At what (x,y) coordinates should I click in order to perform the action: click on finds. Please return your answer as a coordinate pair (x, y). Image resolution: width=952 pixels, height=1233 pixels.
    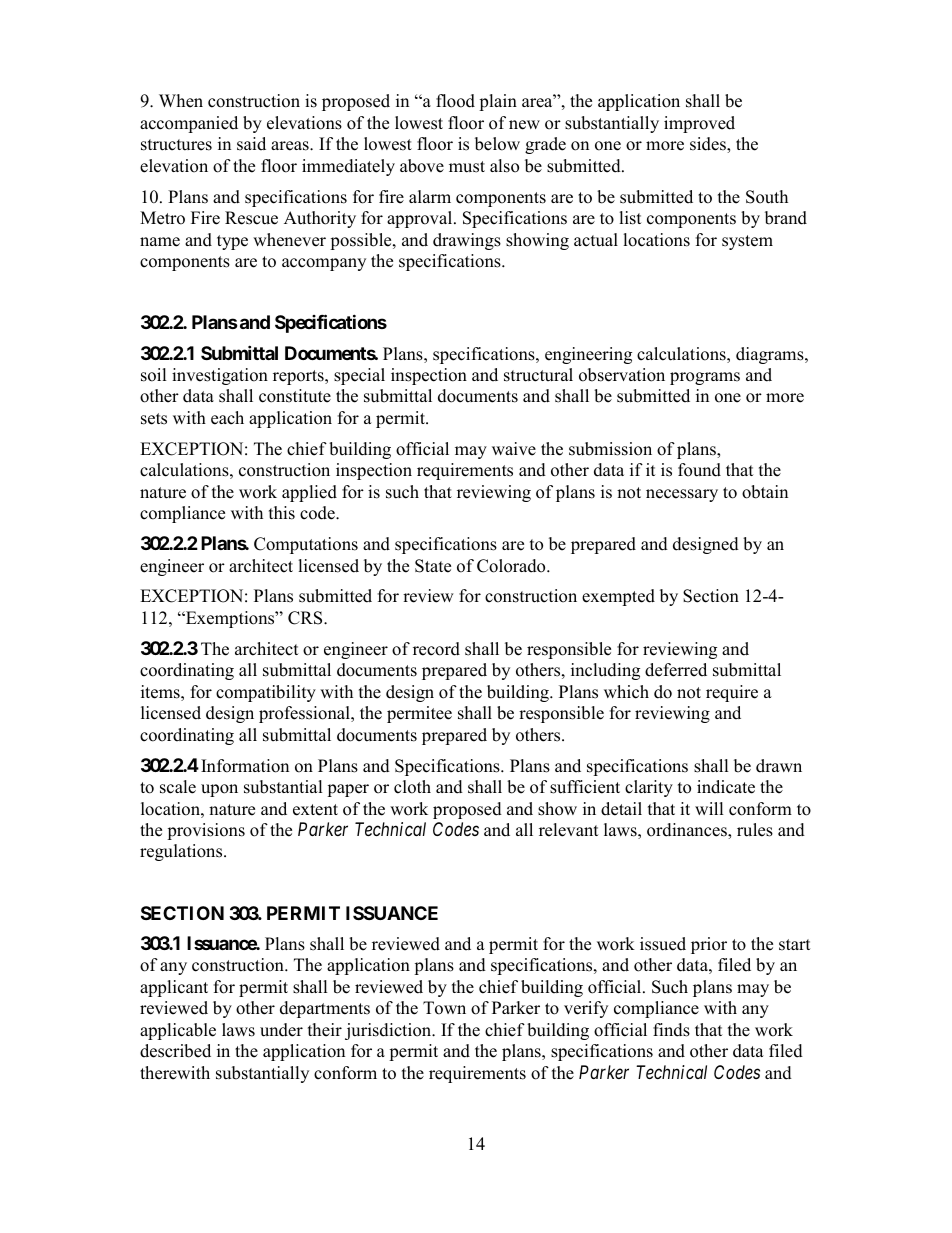
    Looking at the image, I should click on (671, 1030).
